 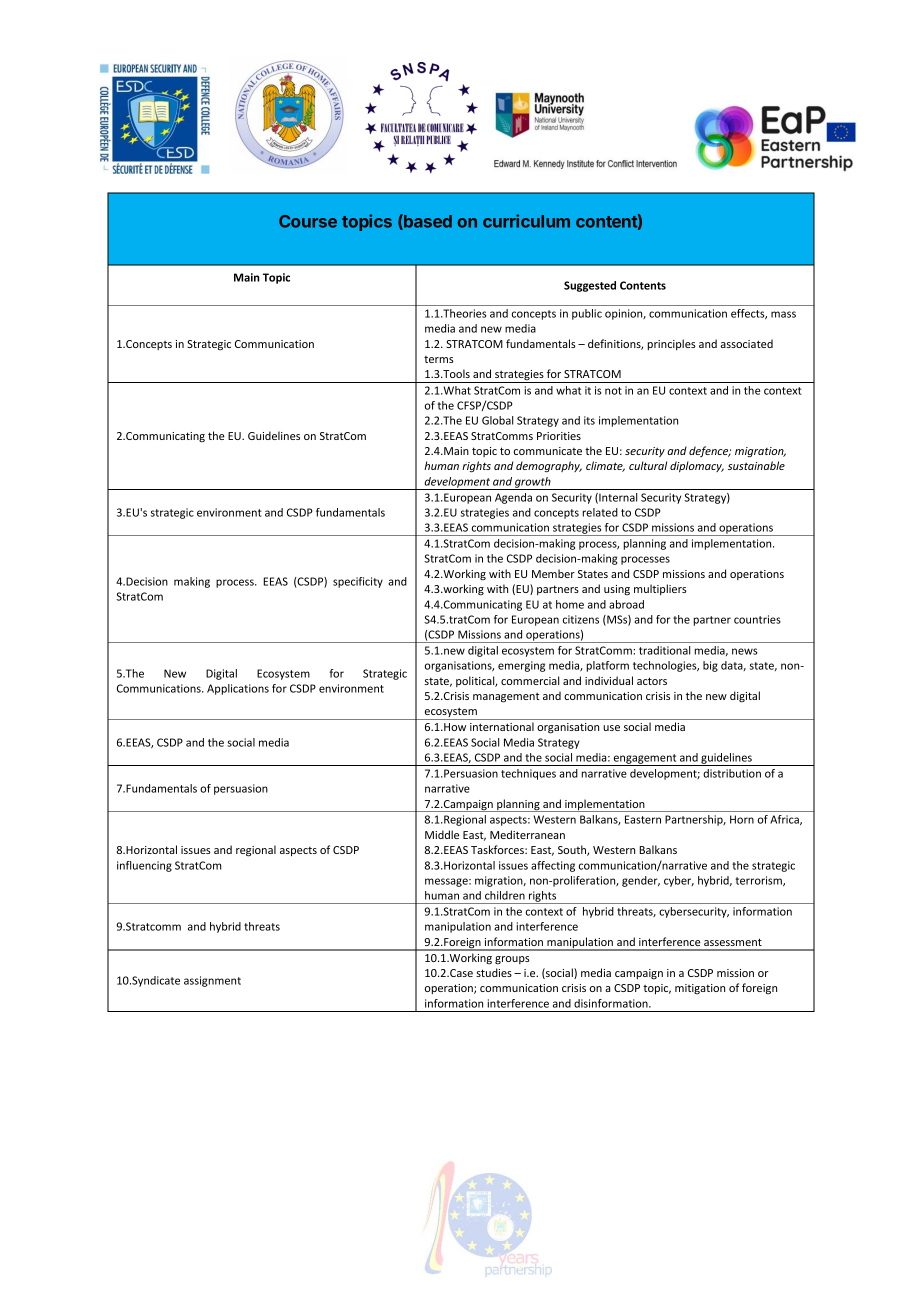 What do you see at coordinates (144, 866) in the page?
I see `influencing` at bounding box center [144, 866].
